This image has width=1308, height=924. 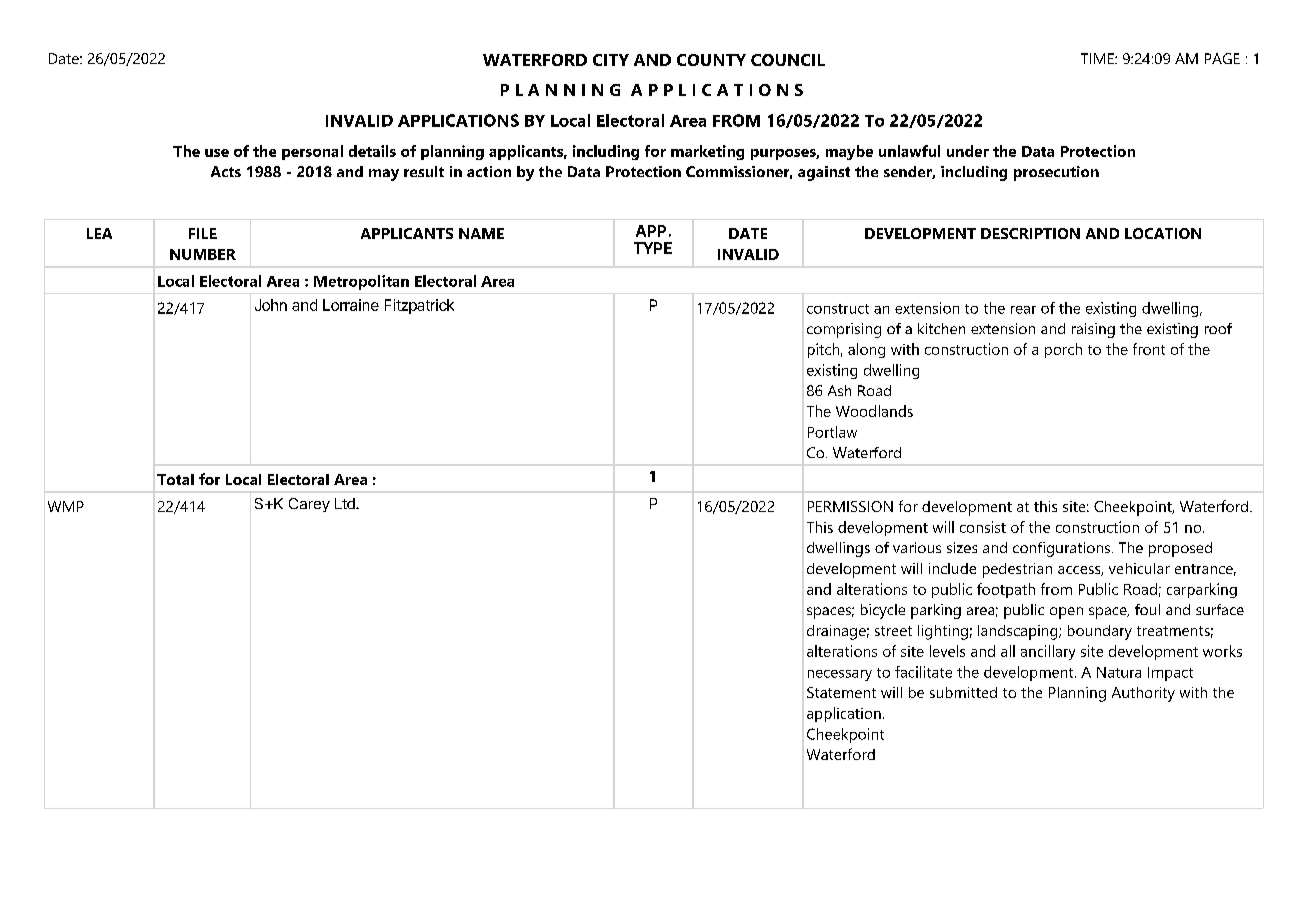 What do you see at coordinates (175, 479) in the image?
I see `Total` at bounding box center [175, 479].
